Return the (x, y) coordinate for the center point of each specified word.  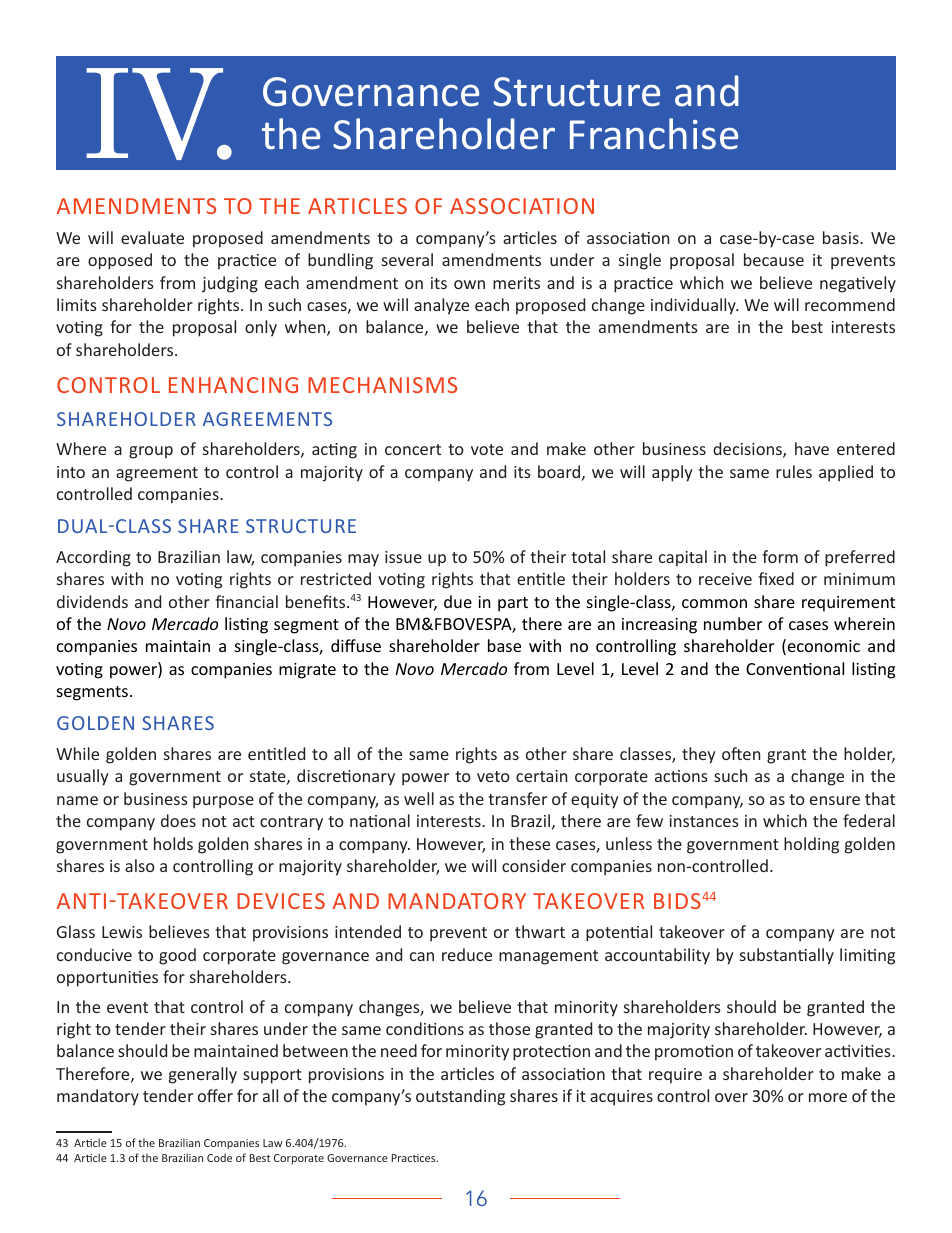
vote (487, 449)
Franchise (654, 134)
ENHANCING (233, 385)
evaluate (152, 237)
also (140, 865)
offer (215, 1095)
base (504, 645)
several (407, 259)
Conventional (795, 668)
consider (534, 865)
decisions (748, 450)
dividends (92, 601)
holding (811, 845)
